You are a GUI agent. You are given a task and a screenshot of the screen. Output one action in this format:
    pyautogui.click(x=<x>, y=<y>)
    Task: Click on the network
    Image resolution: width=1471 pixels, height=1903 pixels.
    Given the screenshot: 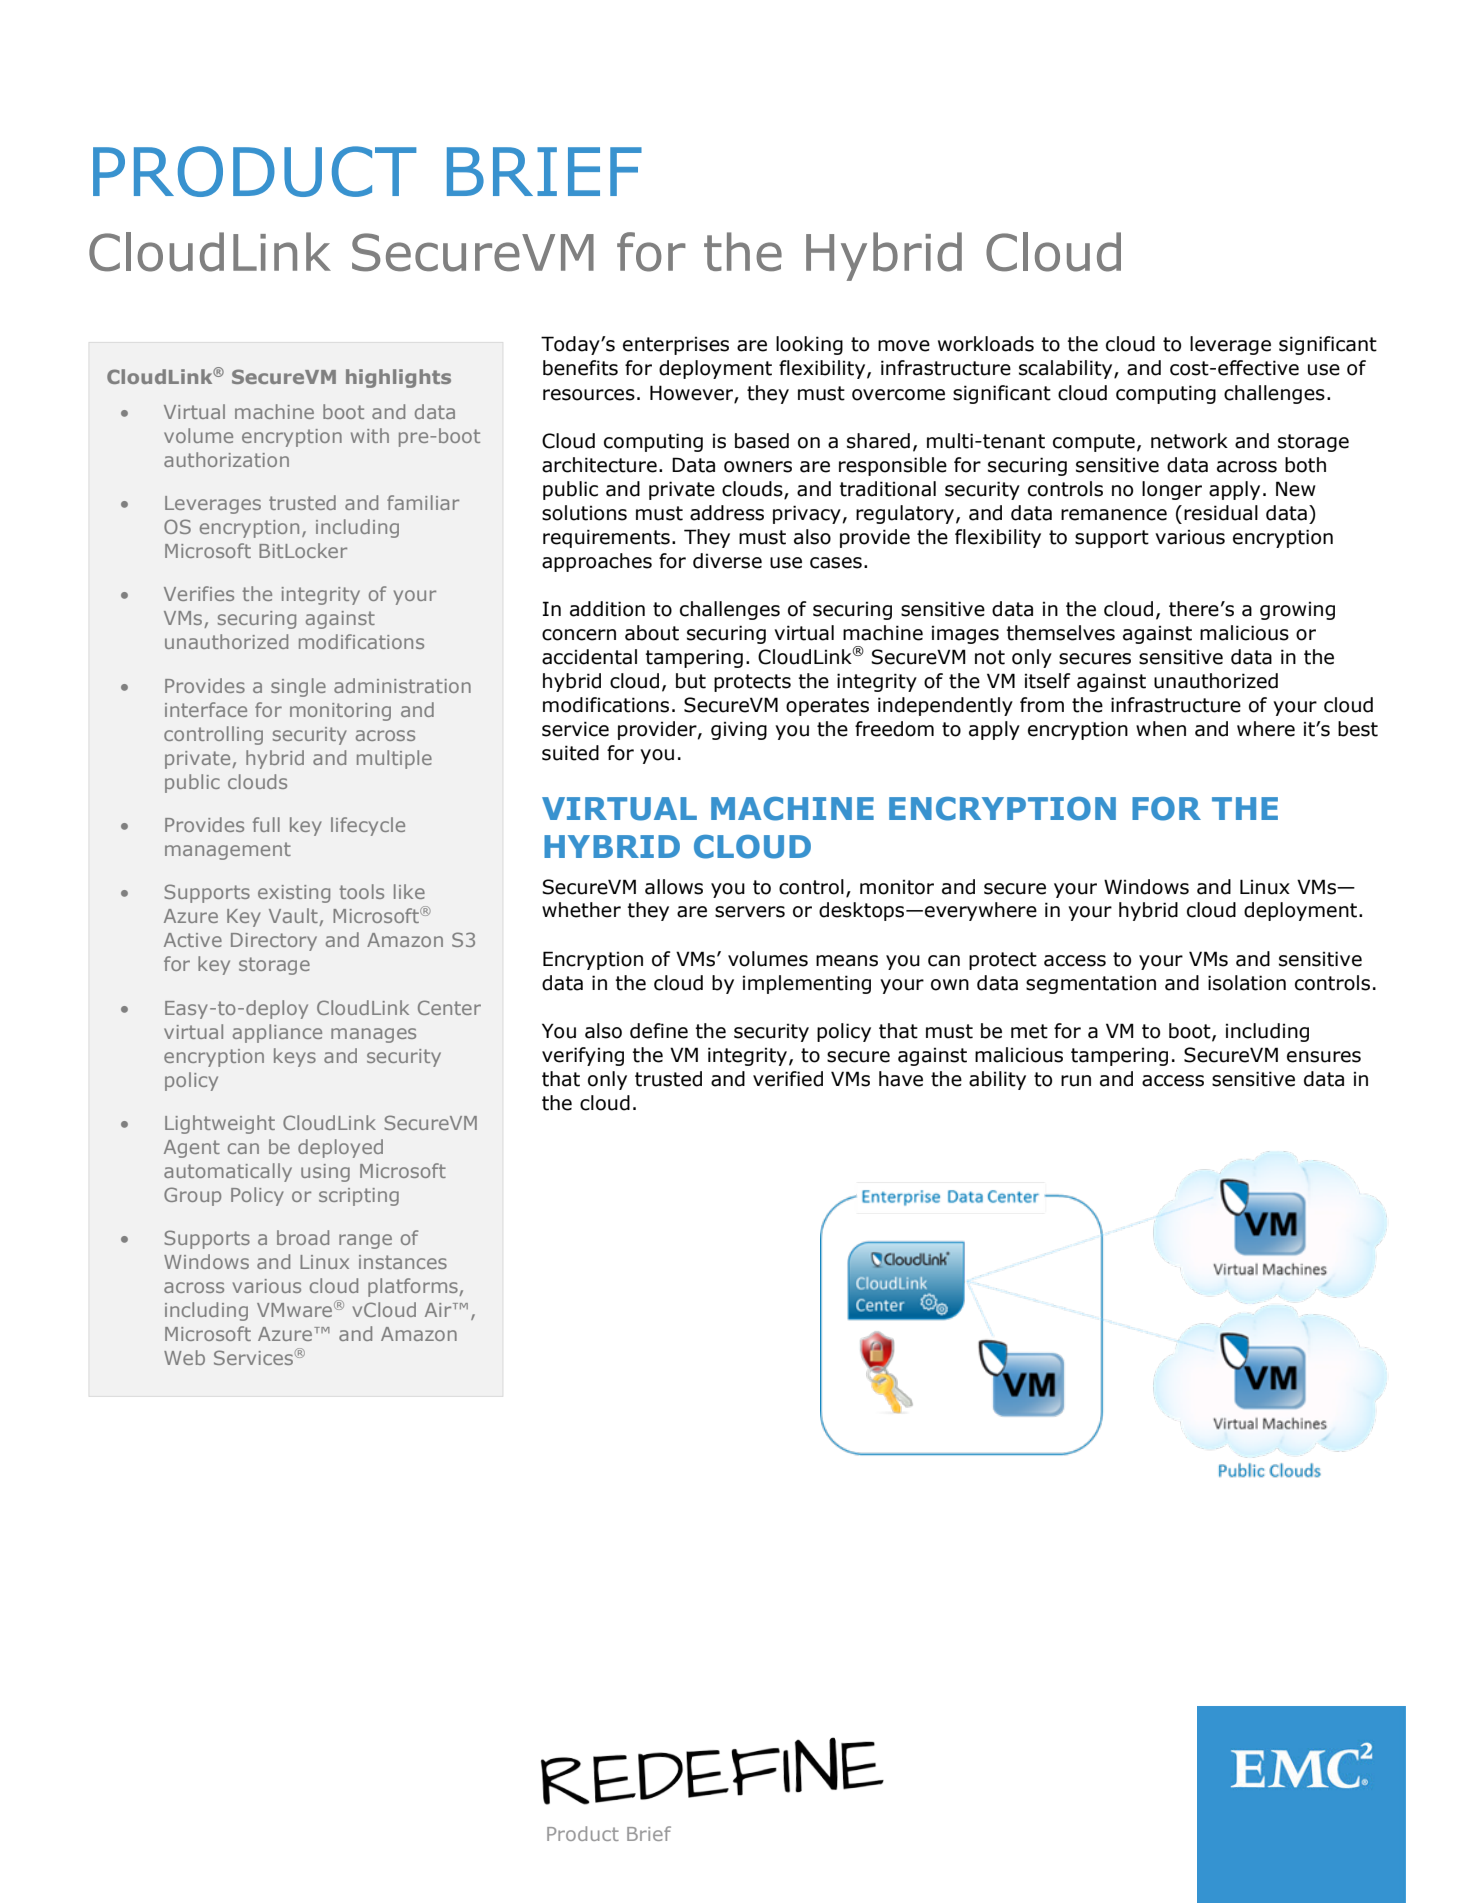 What is the action you would take?
    pyautogui.click(x=1189, y=441)
